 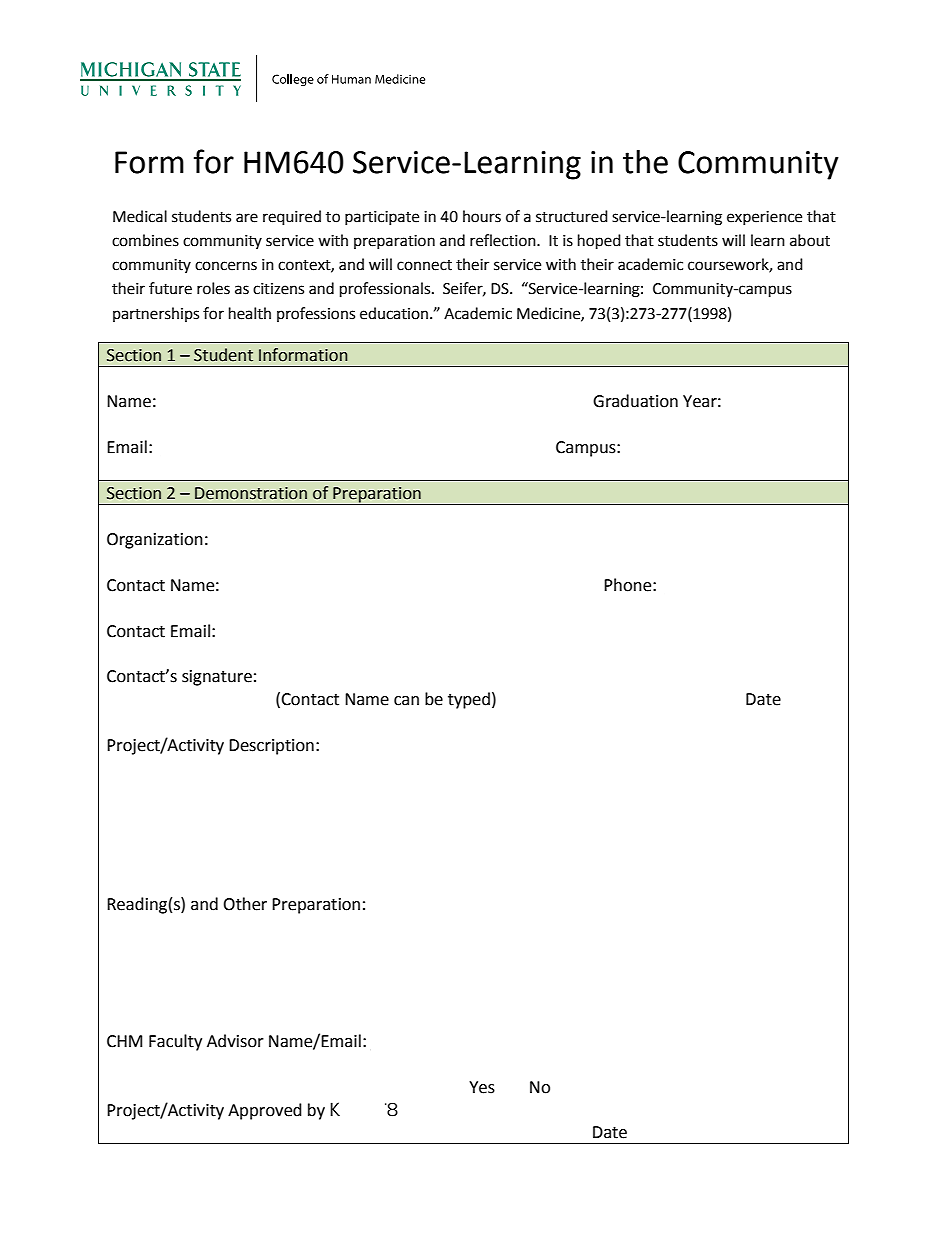 What do you see at coordinates (251, 493) in the screenshot?
I see `Demonstration` at bounding box center [251, 493].
